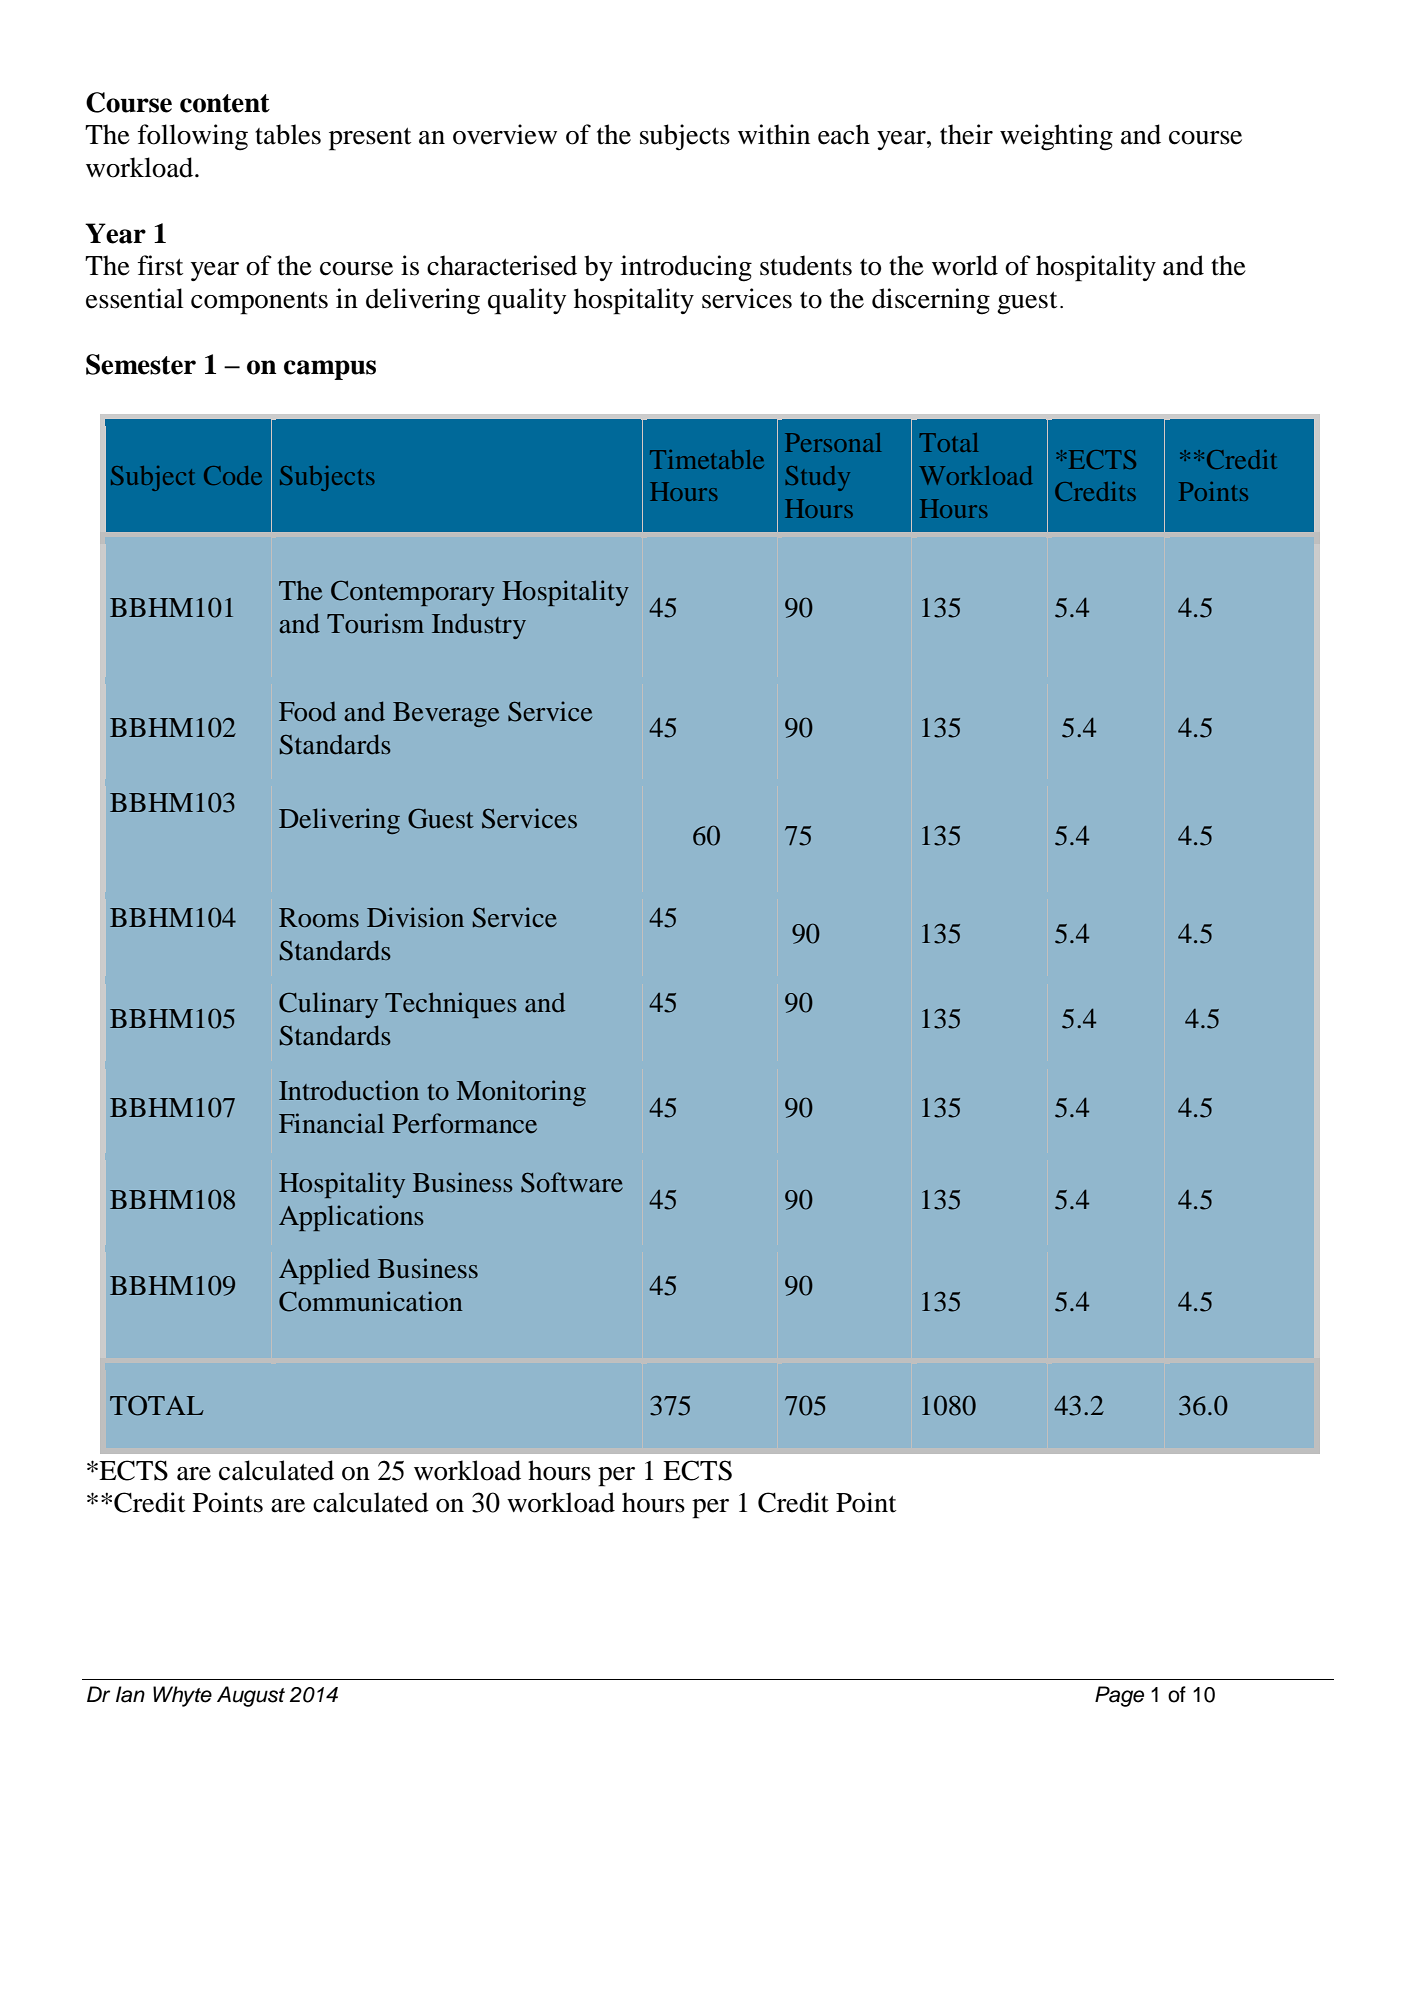 This screenshot has height=2002, width=1416. I want to click on Division, so click(415, 917).
